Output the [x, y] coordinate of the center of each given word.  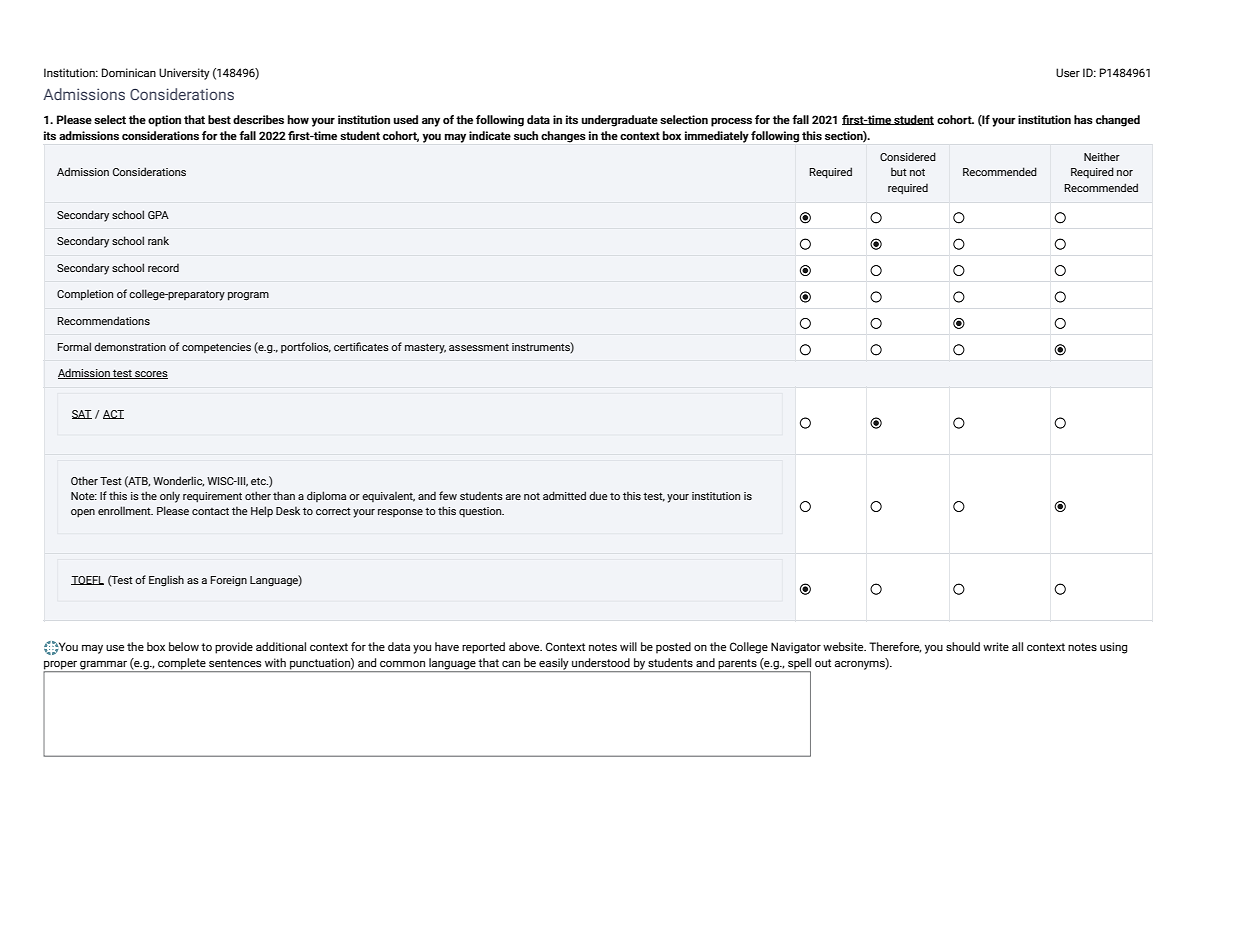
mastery [425, 348]
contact [210, 511]
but [899, 171]
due [598, 495]
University [184, 74]
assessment [479, 347]
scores [150, 375]
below [184, 646]
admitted [564, 495]
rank [158, 240]
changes [563, 137]
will [628, 646]
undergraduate [619, 121]
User [1068, 72]
